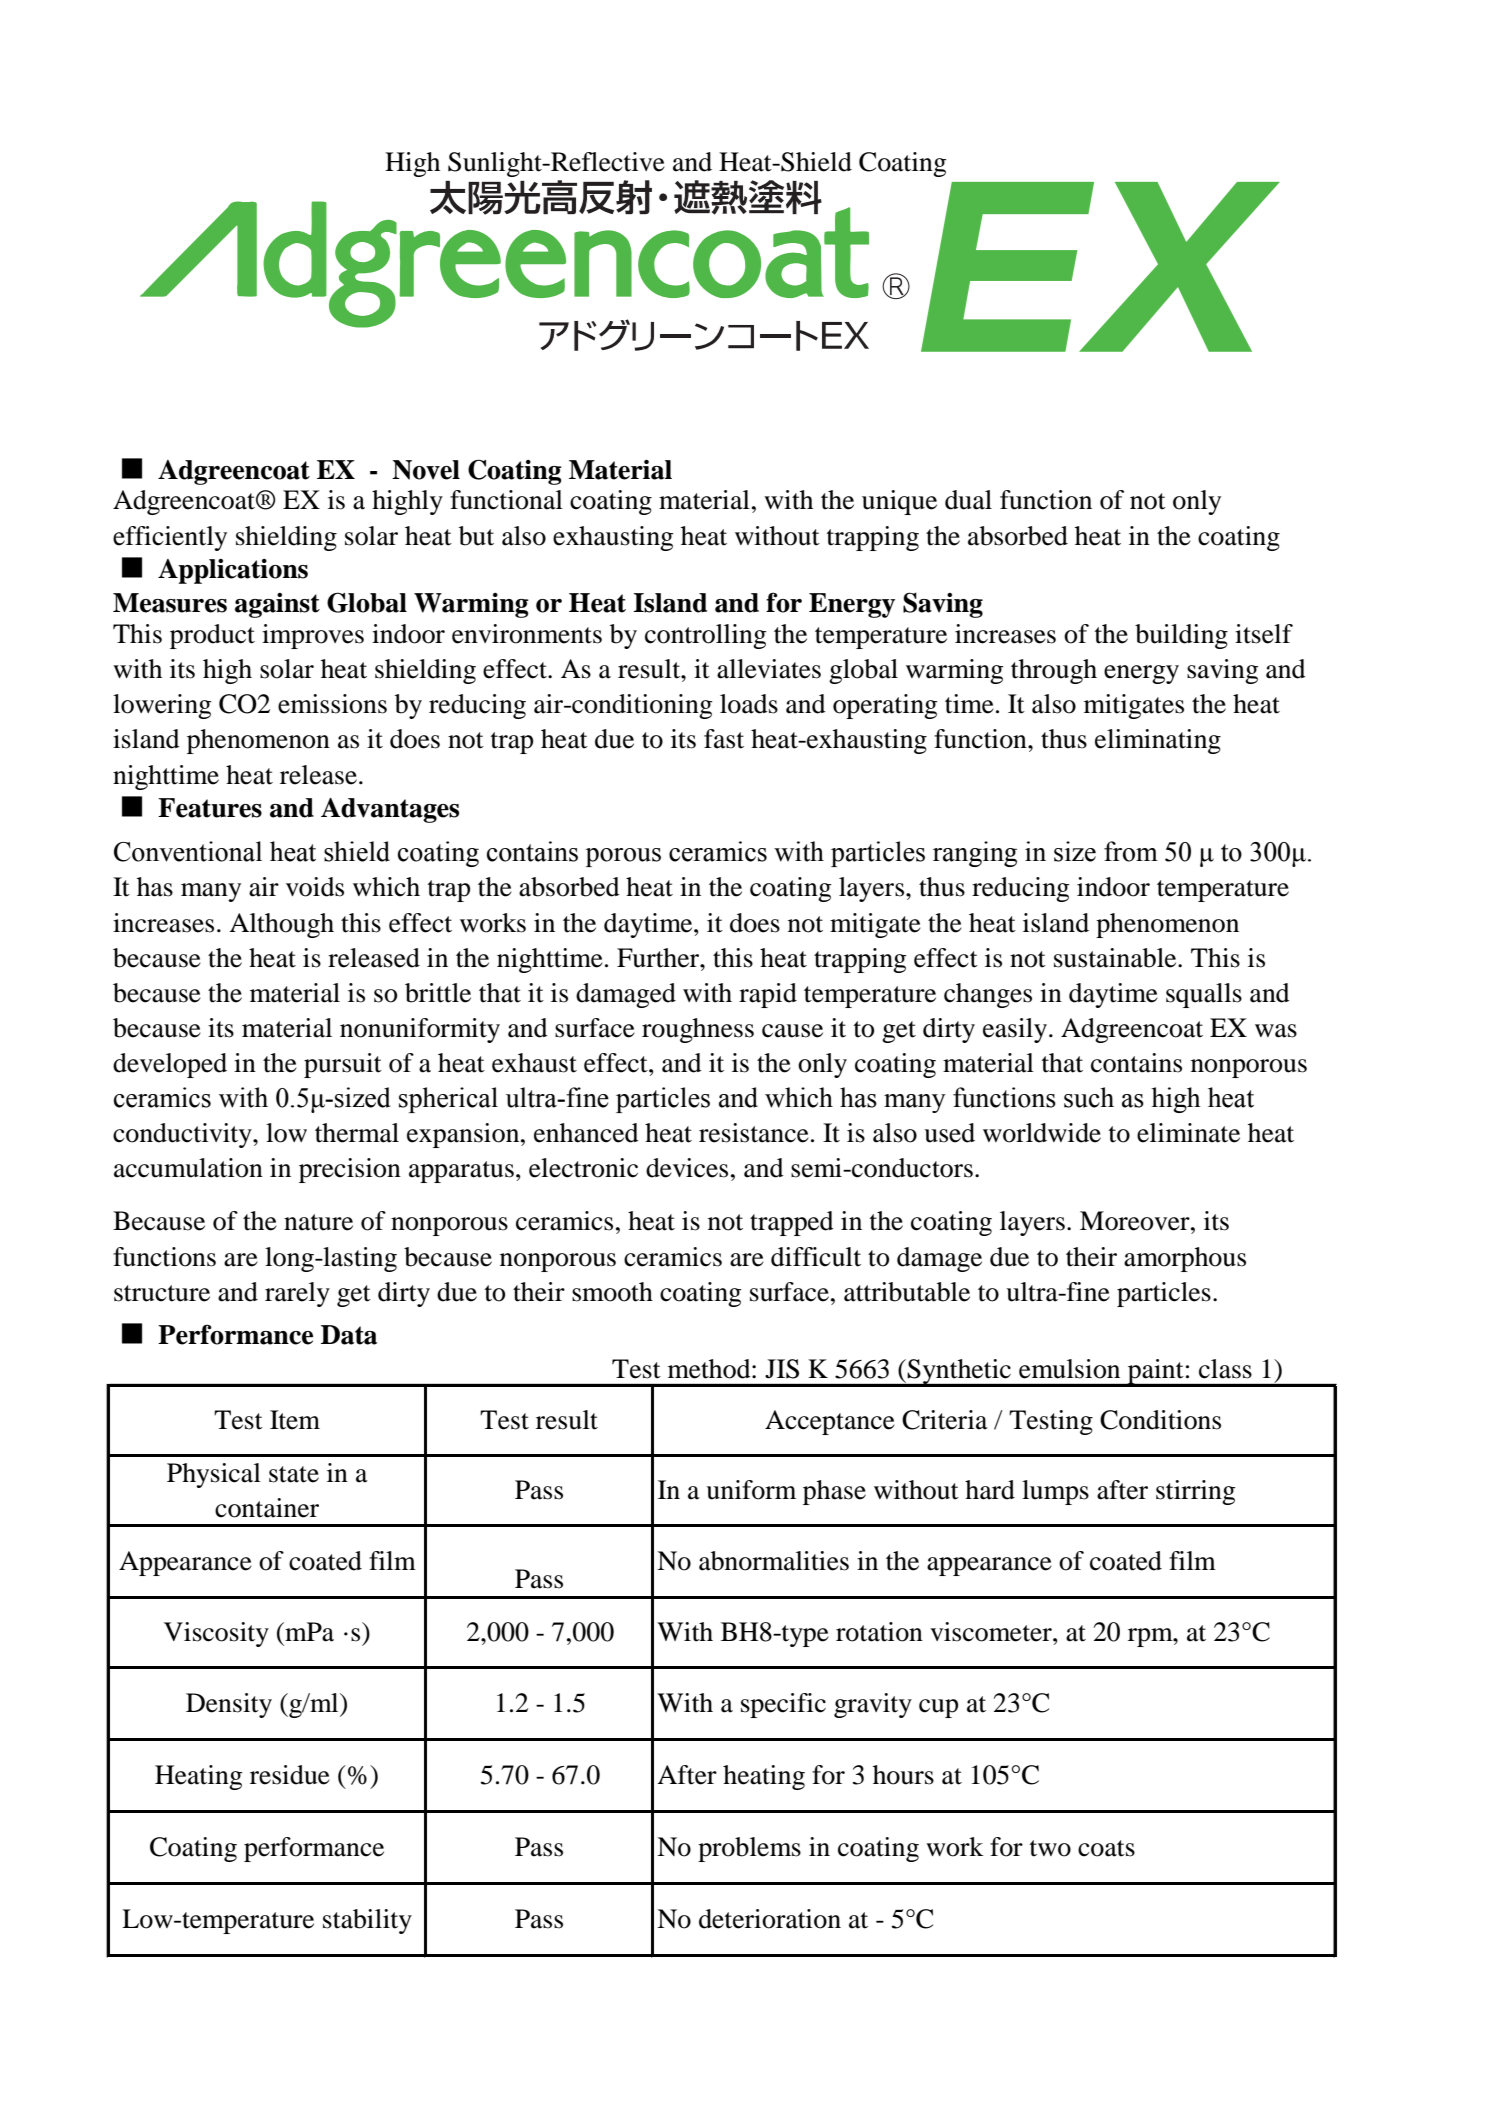  I want to click on Item, so click(295, 1420).
